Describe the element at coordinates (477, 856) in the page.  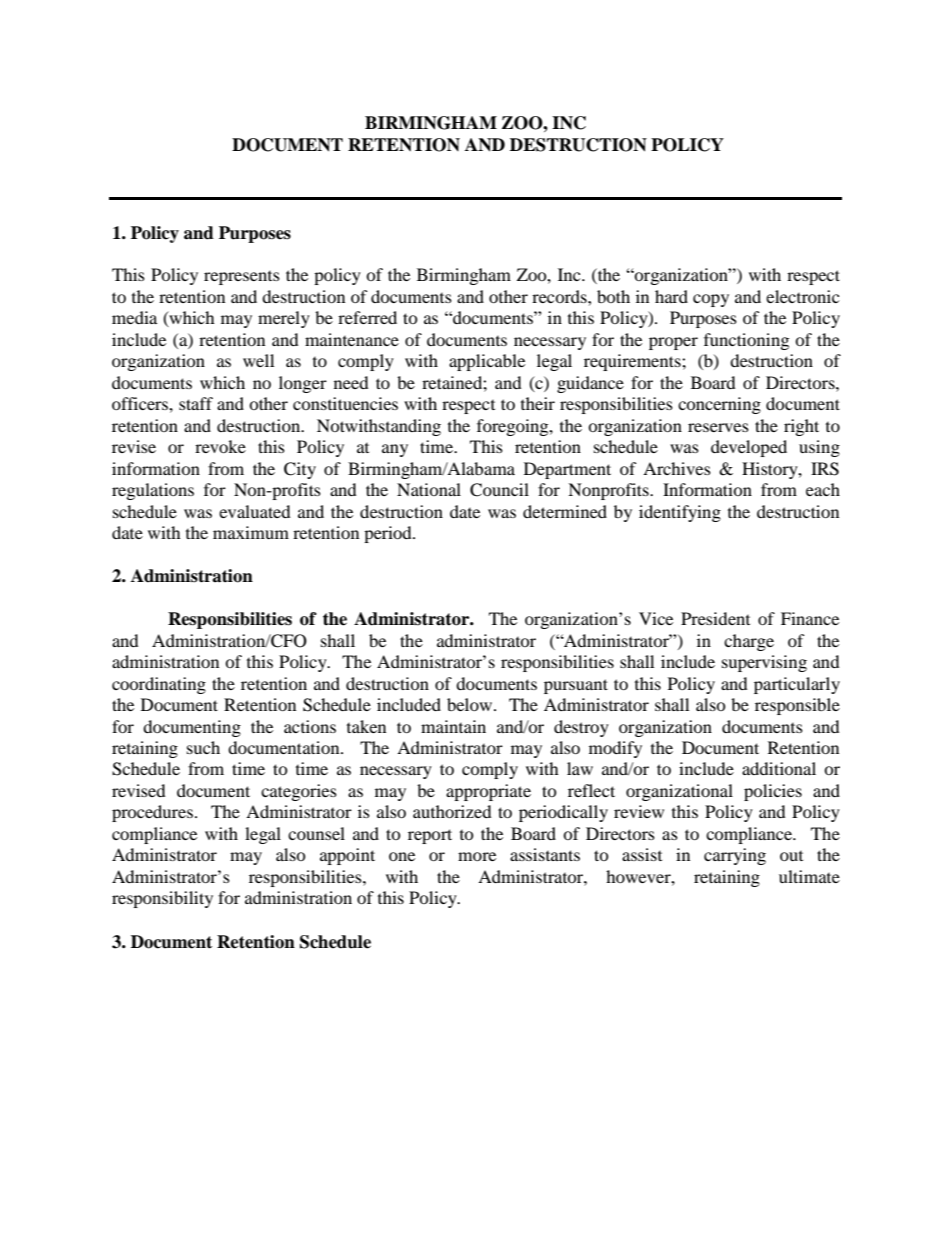
I see `more` at that location.
